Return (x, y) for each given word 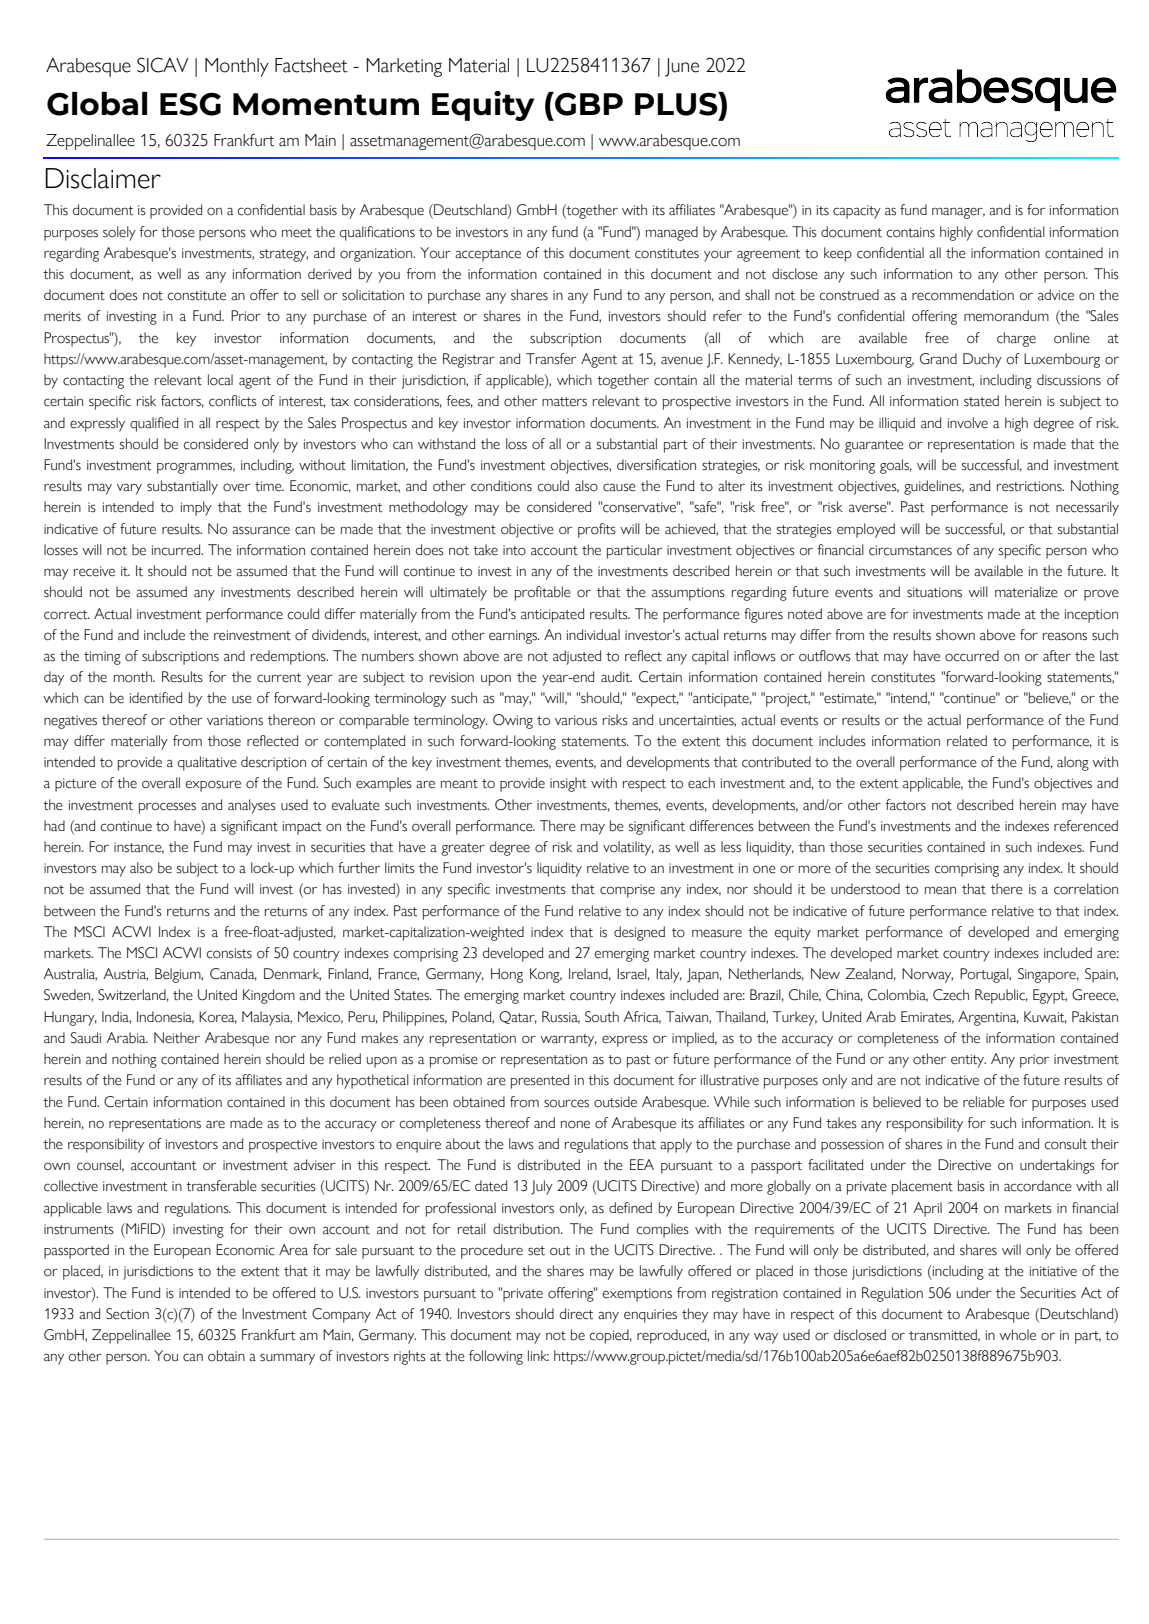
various (576, 720)
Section (127, 1314)
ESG (190, 104)
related (967, 741)
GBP (588, 104)
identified (156, 698)
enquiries (650, 1316)
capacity (857, 212)
